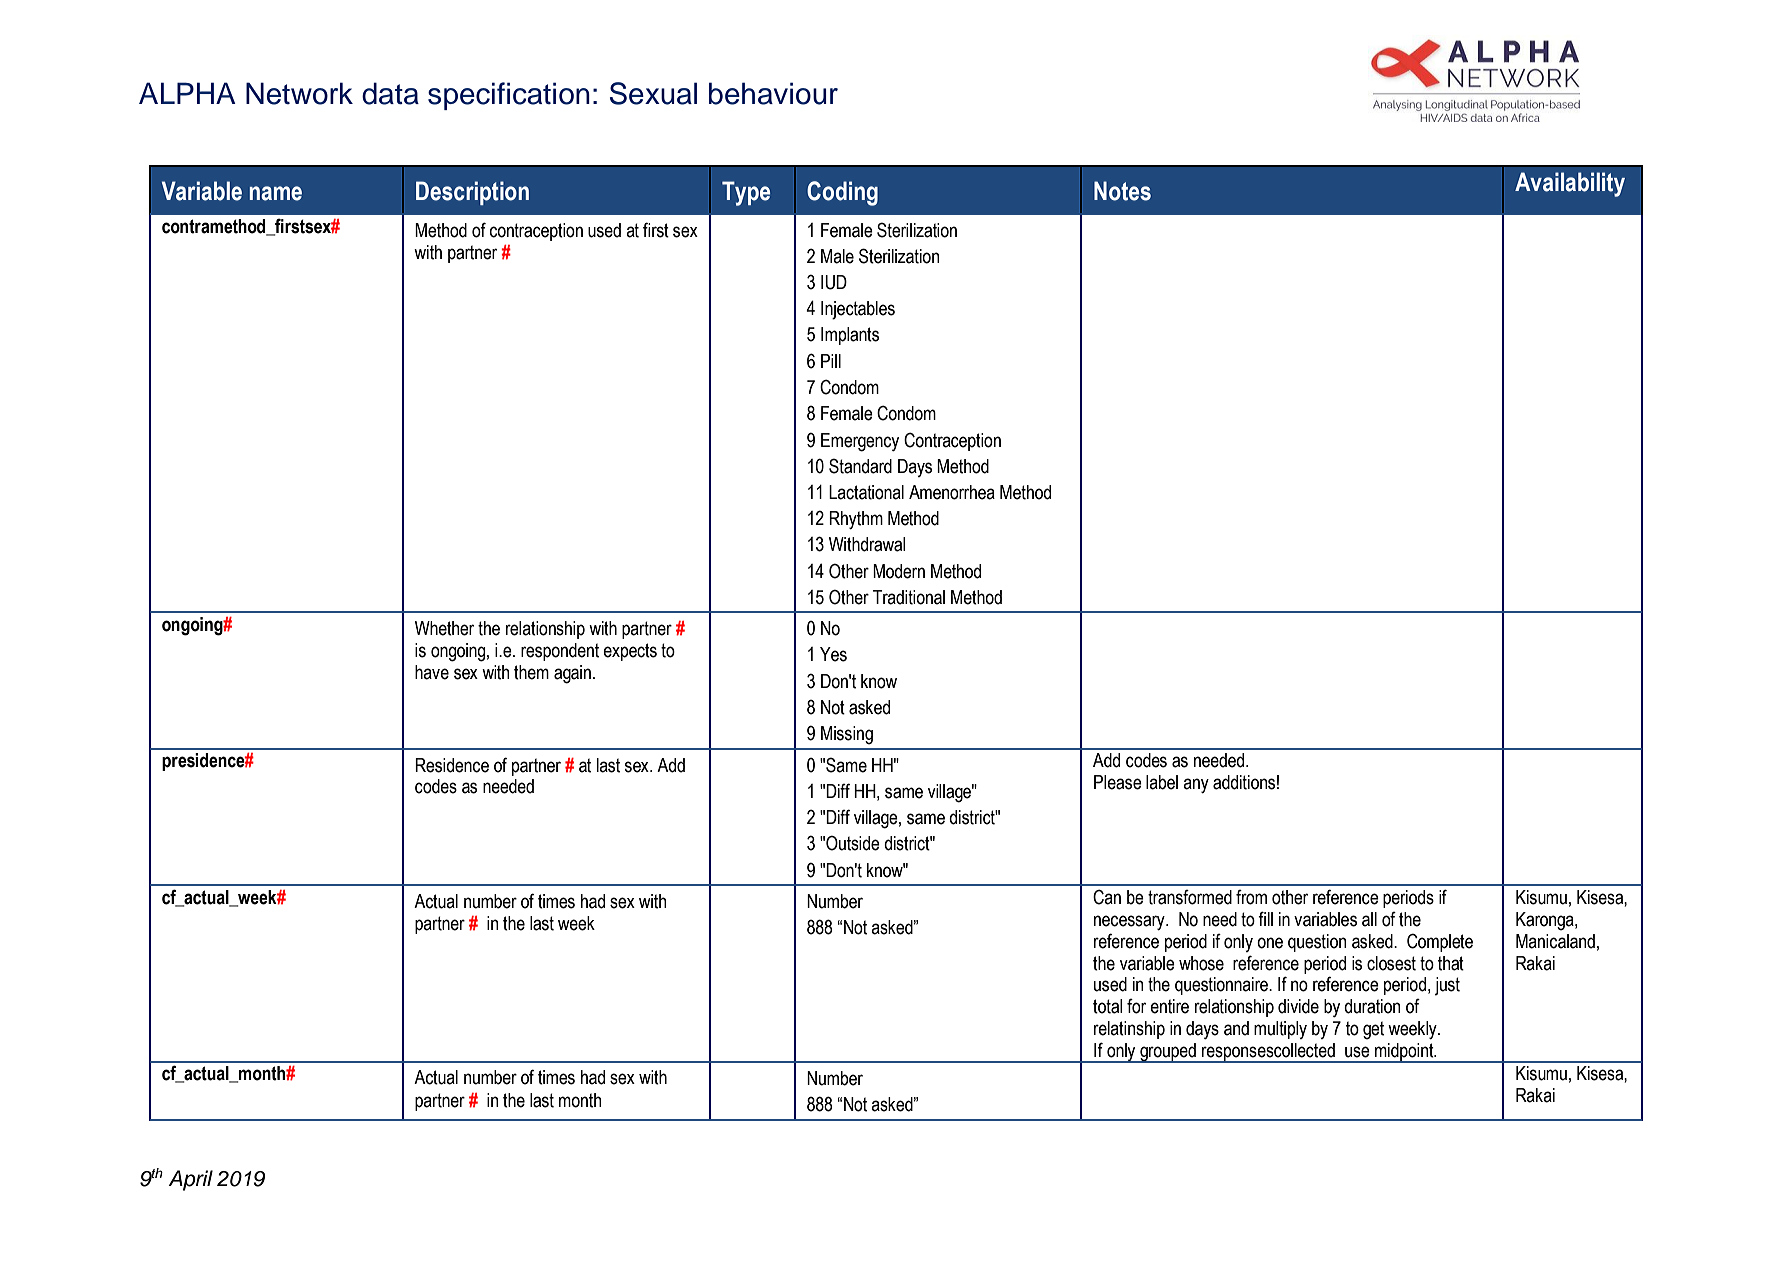  Describe the element at coordinates (850, 336) in the document. I see `Implants` at that location.
